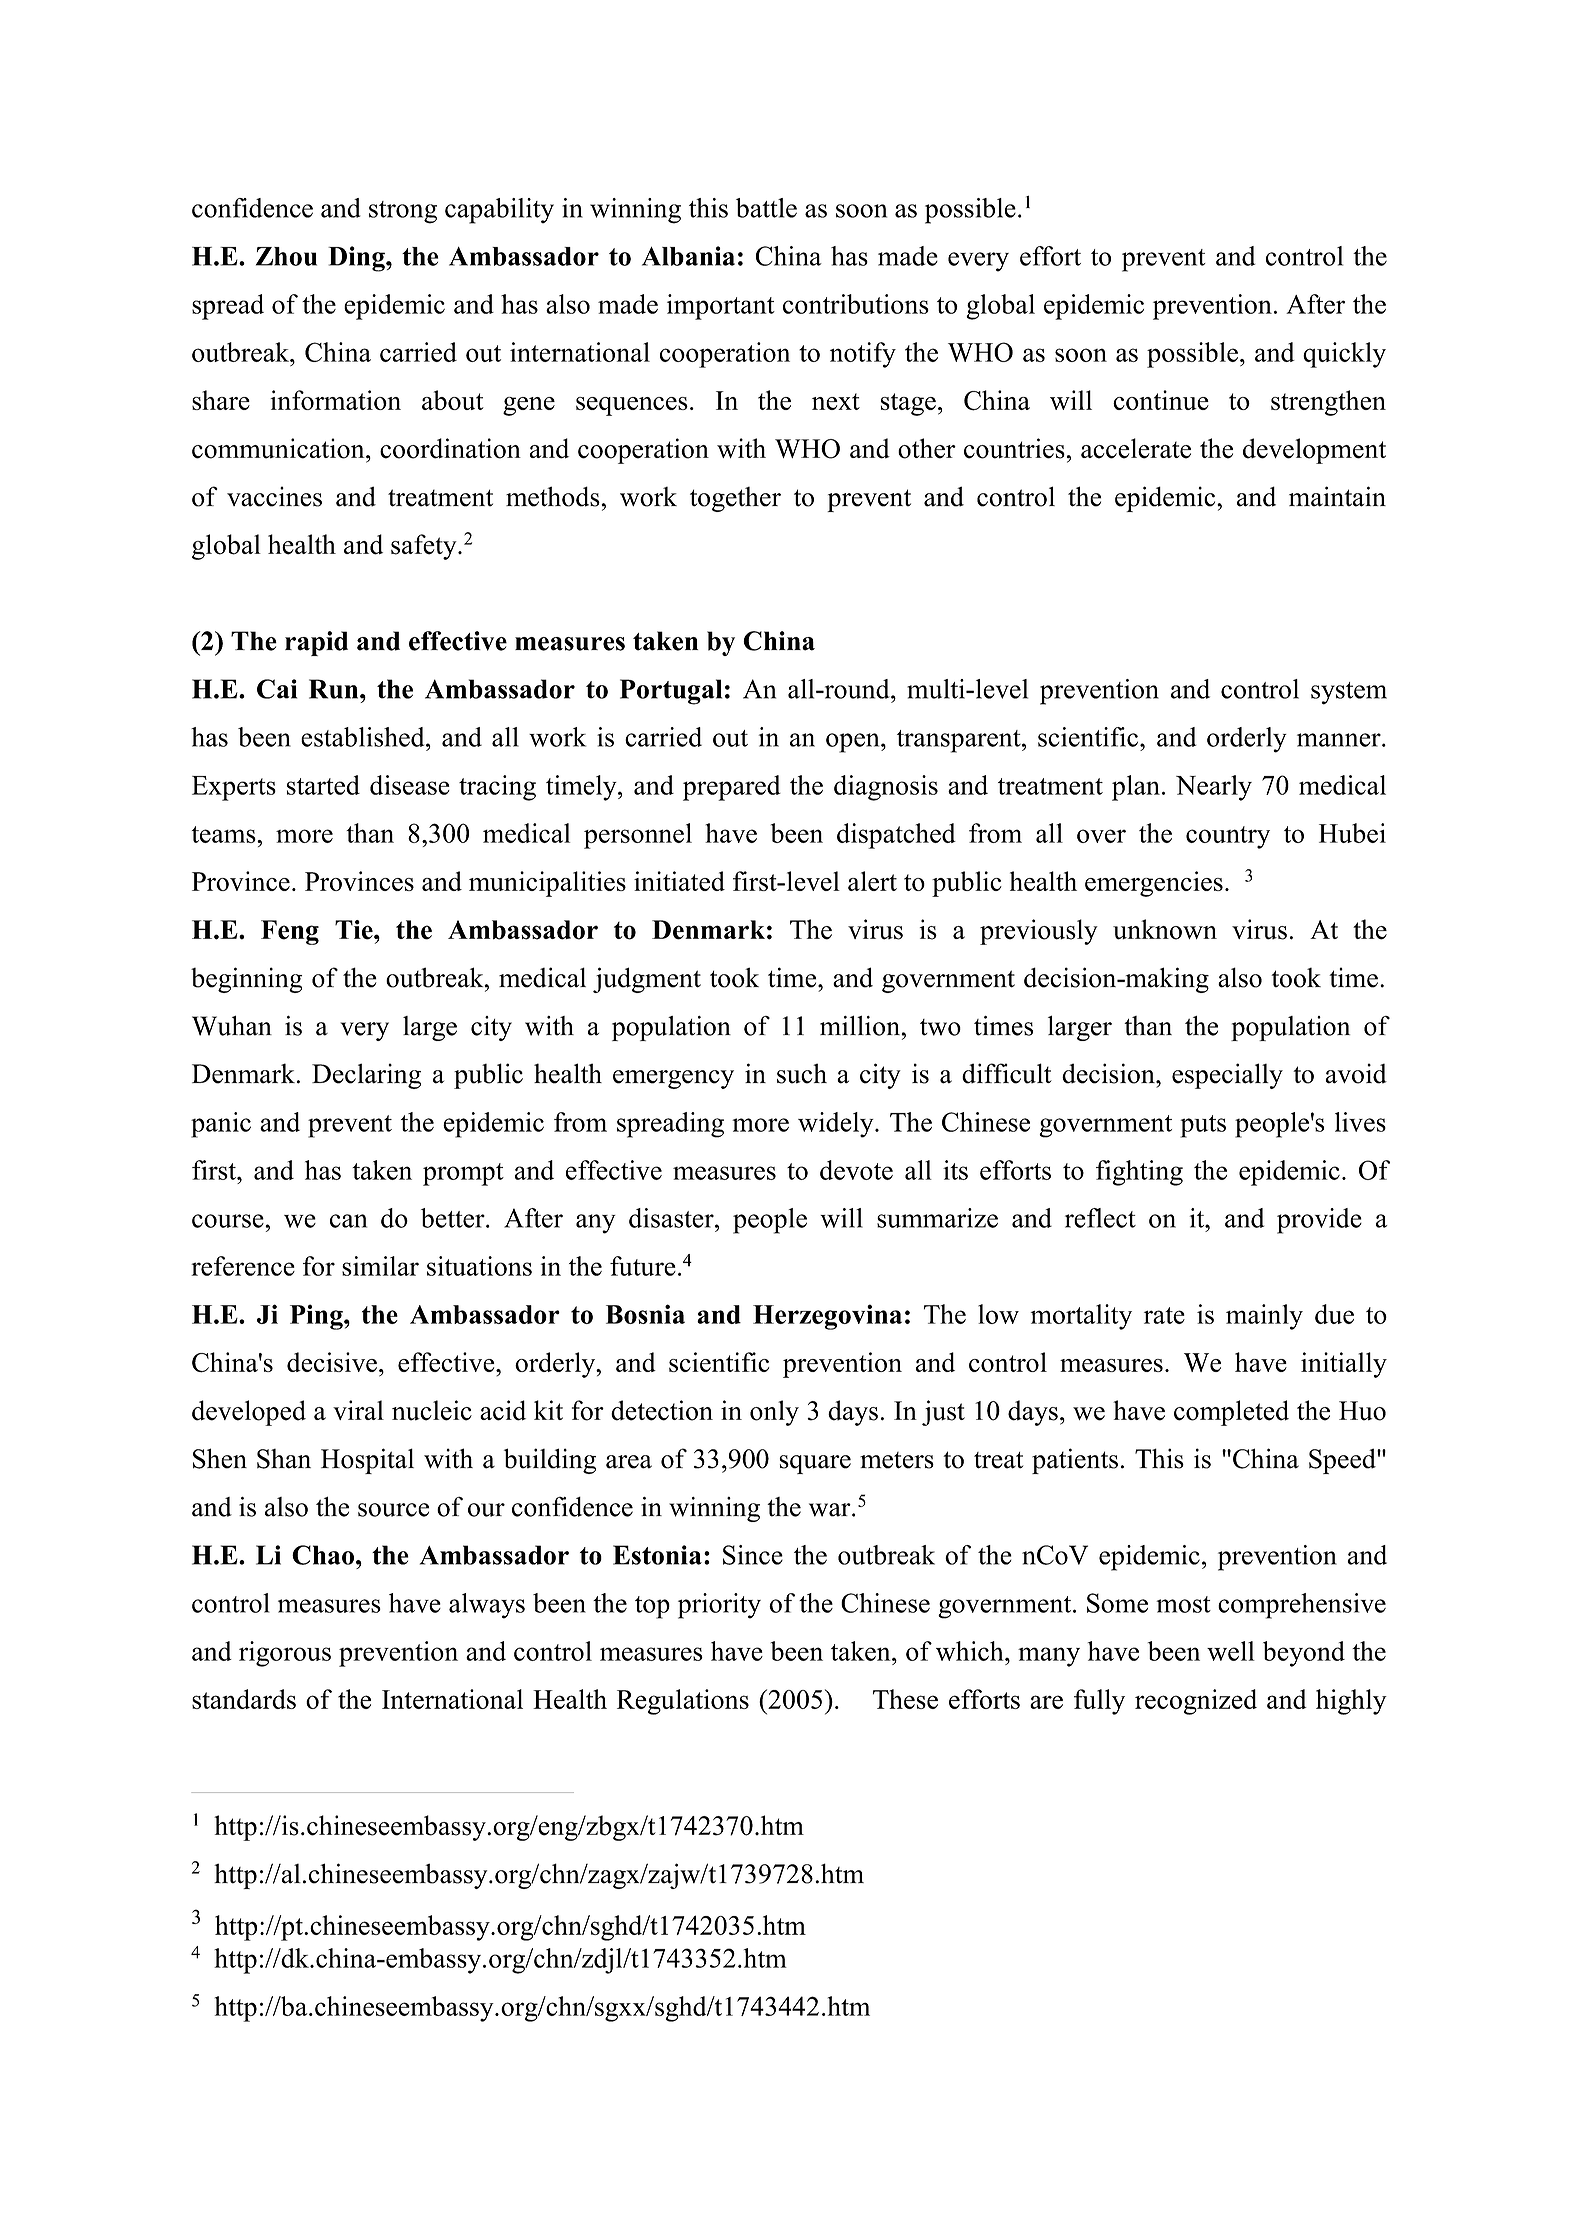 This screenshot has height=2229, width=1574. Describe the element at coordinates (285, 1654) in the screenshot. I see `rigorous` at that location.
